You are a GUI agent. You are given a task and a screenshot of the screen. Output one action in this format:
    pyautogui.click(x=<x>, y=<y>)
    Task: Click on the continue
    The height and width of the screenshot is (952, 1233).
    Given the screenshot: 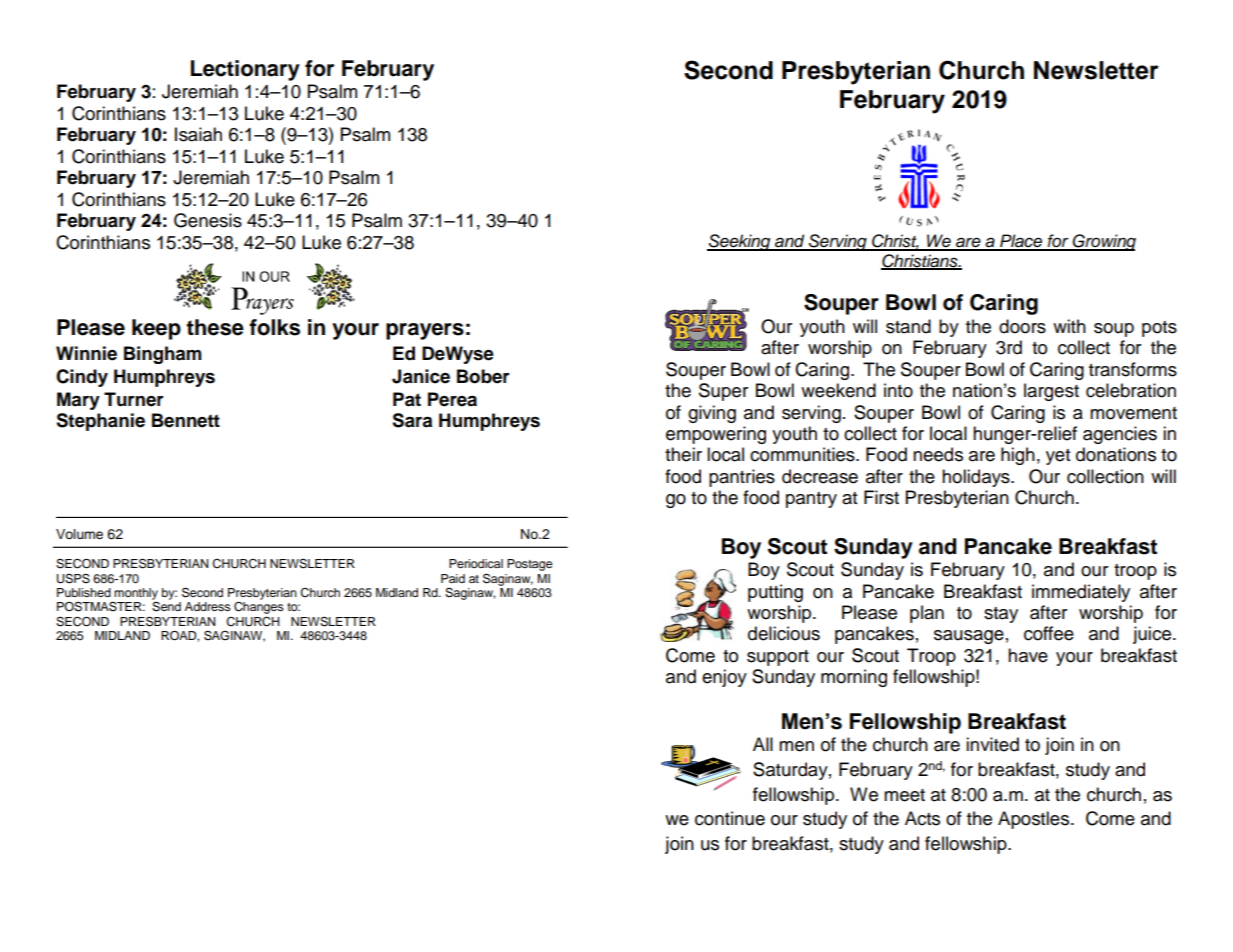 What is the action you would take?
    pyautogui.click(x=730, y=818)
